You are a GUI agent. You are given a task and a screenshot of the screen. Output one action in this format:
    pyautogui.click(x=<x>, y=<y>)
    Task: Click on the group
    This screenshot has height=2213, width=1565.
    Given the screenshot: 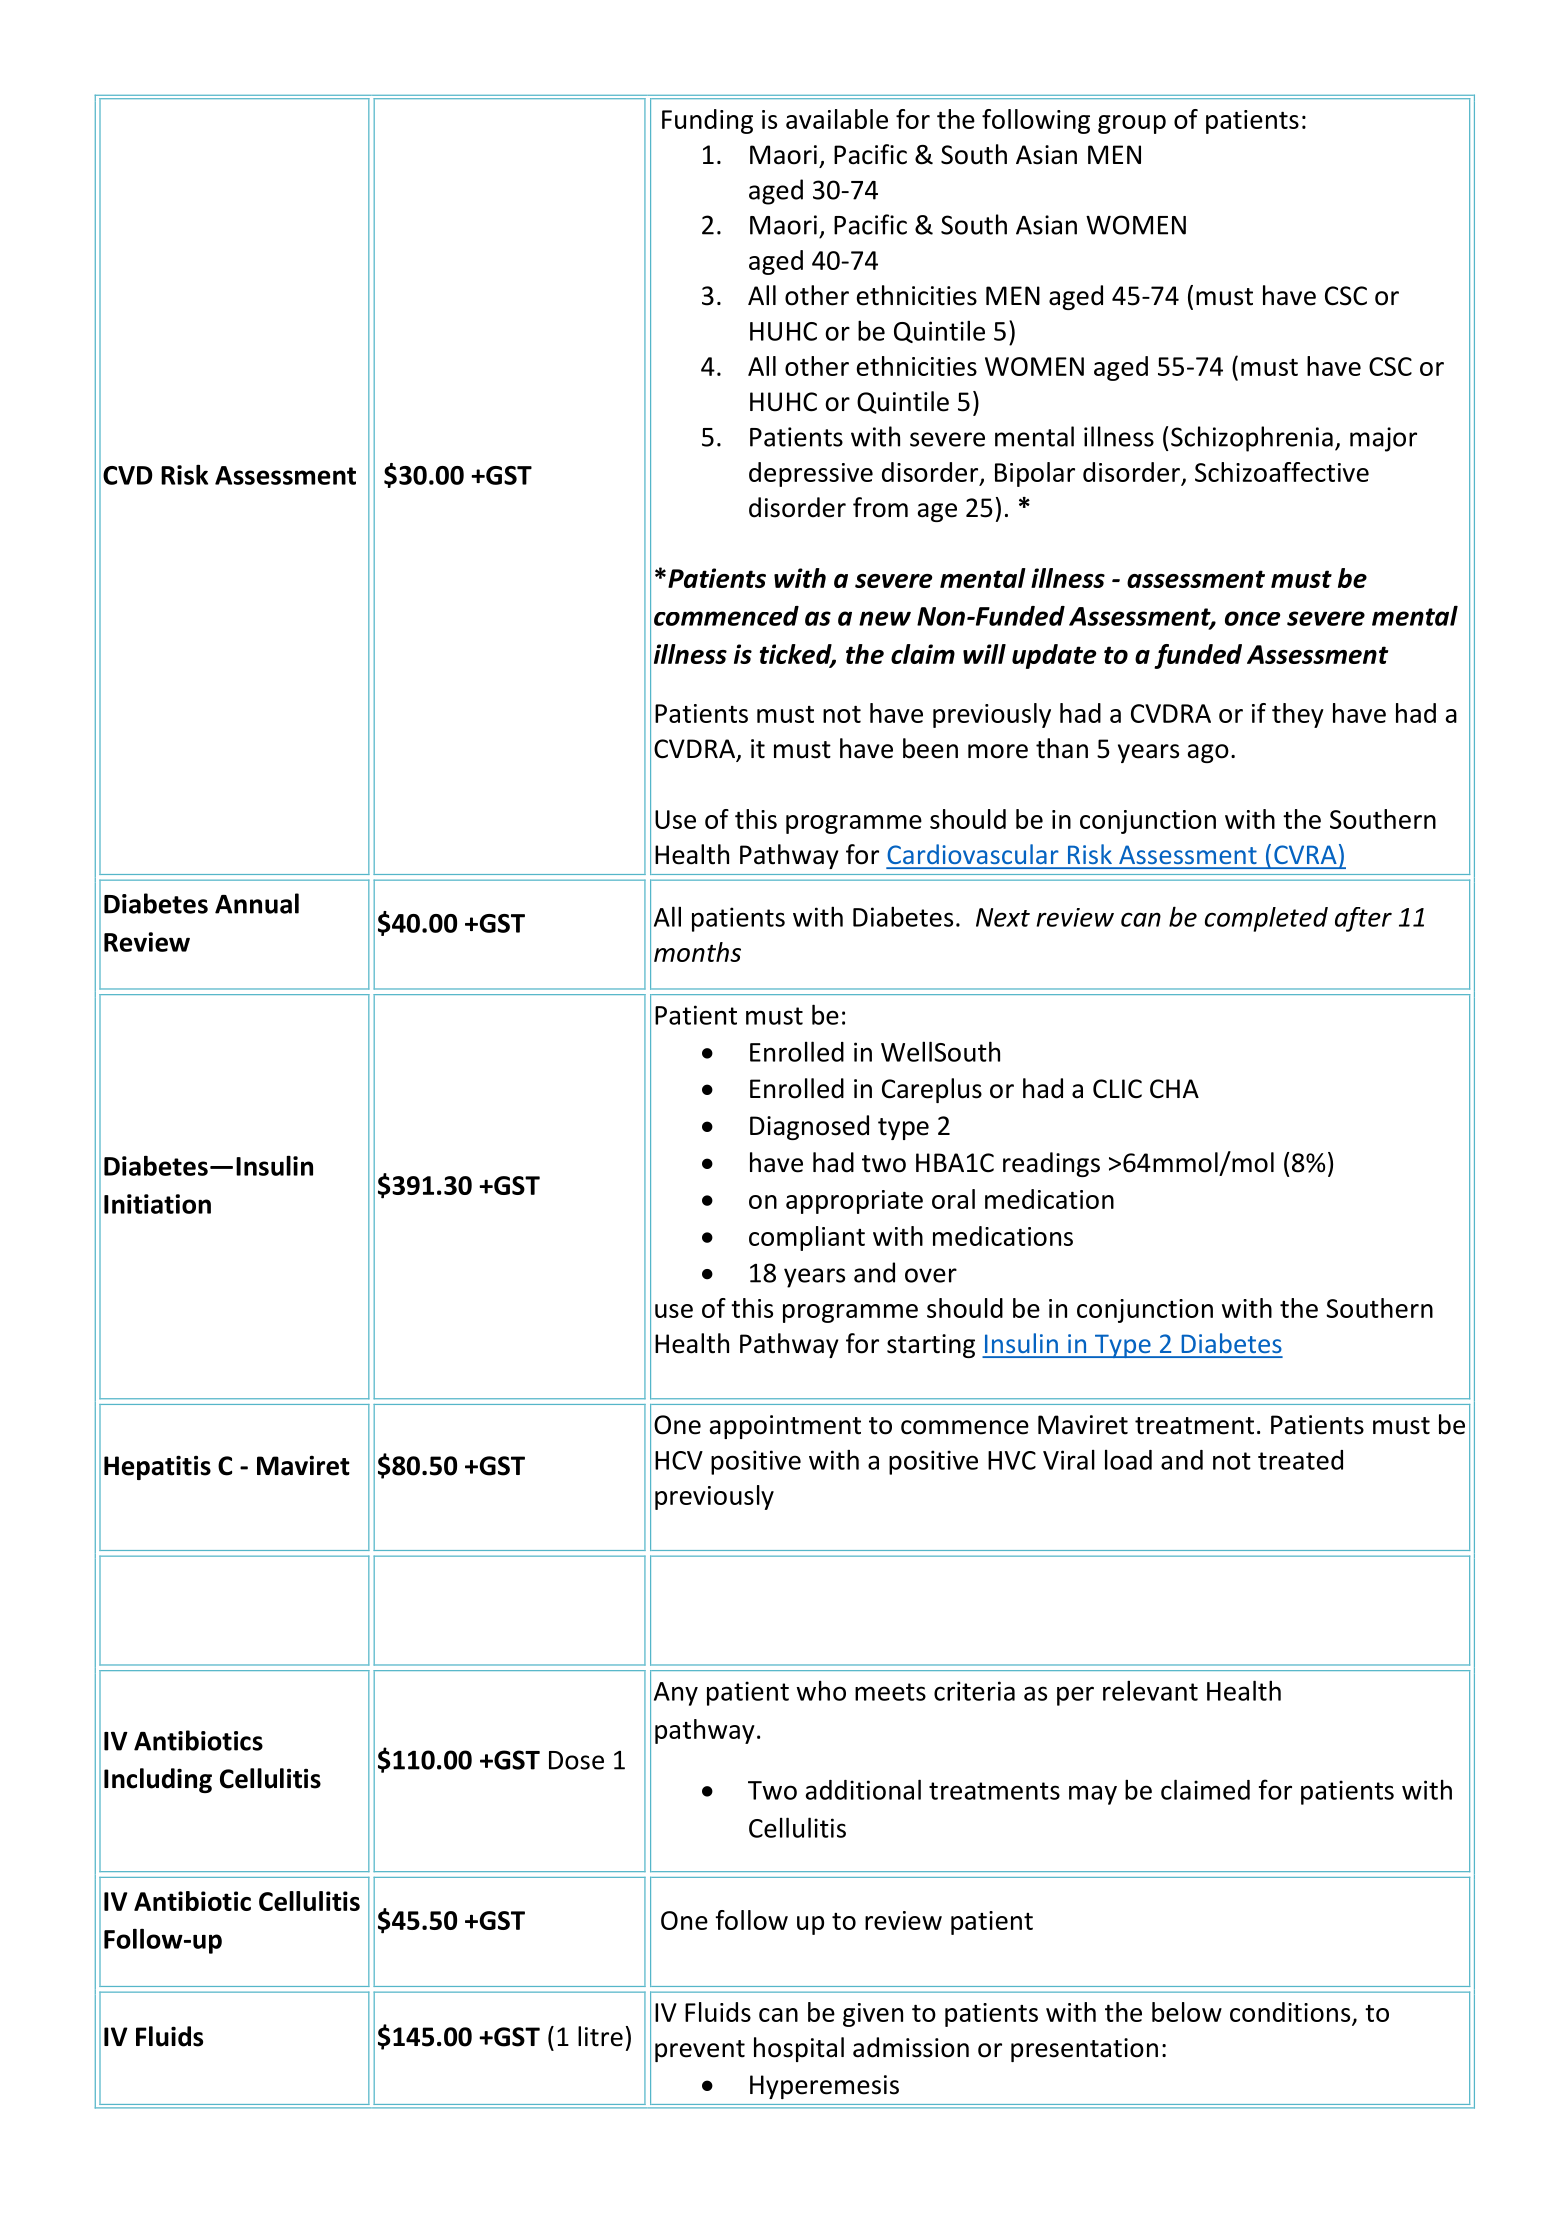 What is the action you would take?
    pyautogui.click(x=1132, y=124)
